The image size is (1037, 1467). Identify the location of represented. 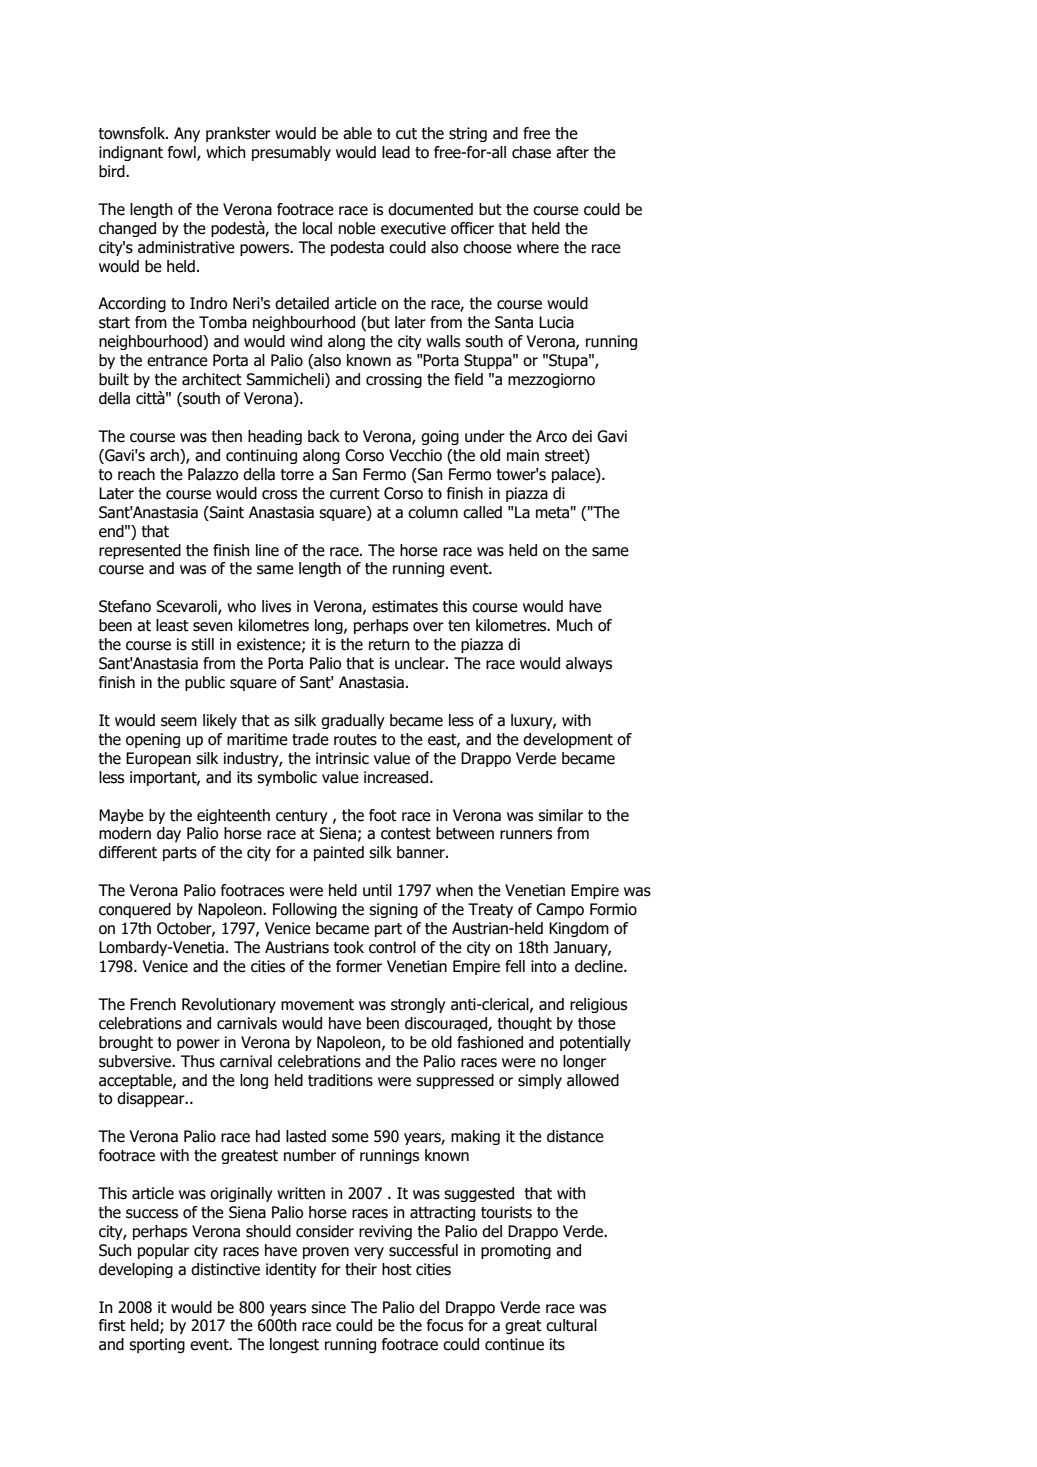
(140, 551).
